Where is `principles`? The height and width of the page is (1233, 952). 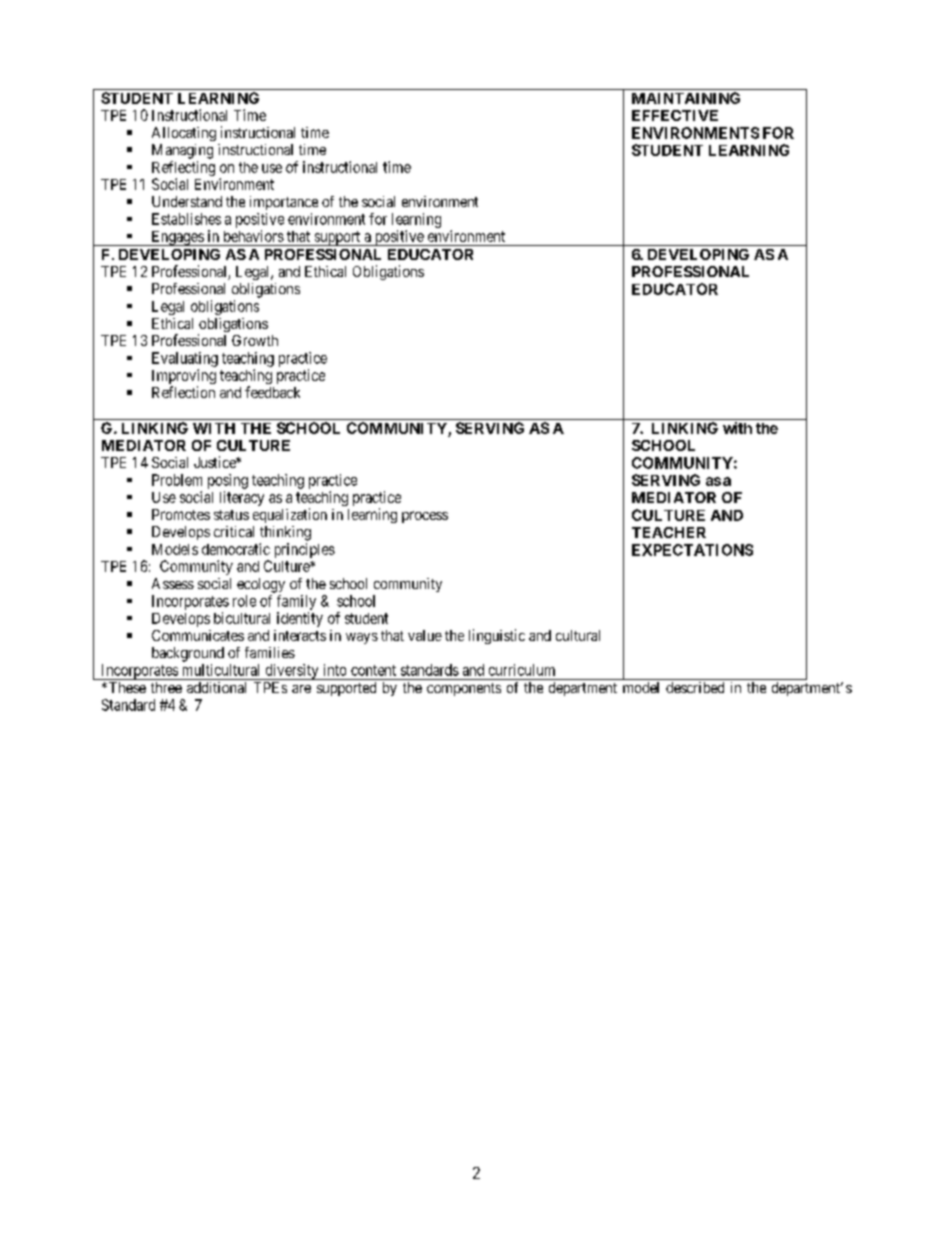 principles is located at coordinates (305, 550).
